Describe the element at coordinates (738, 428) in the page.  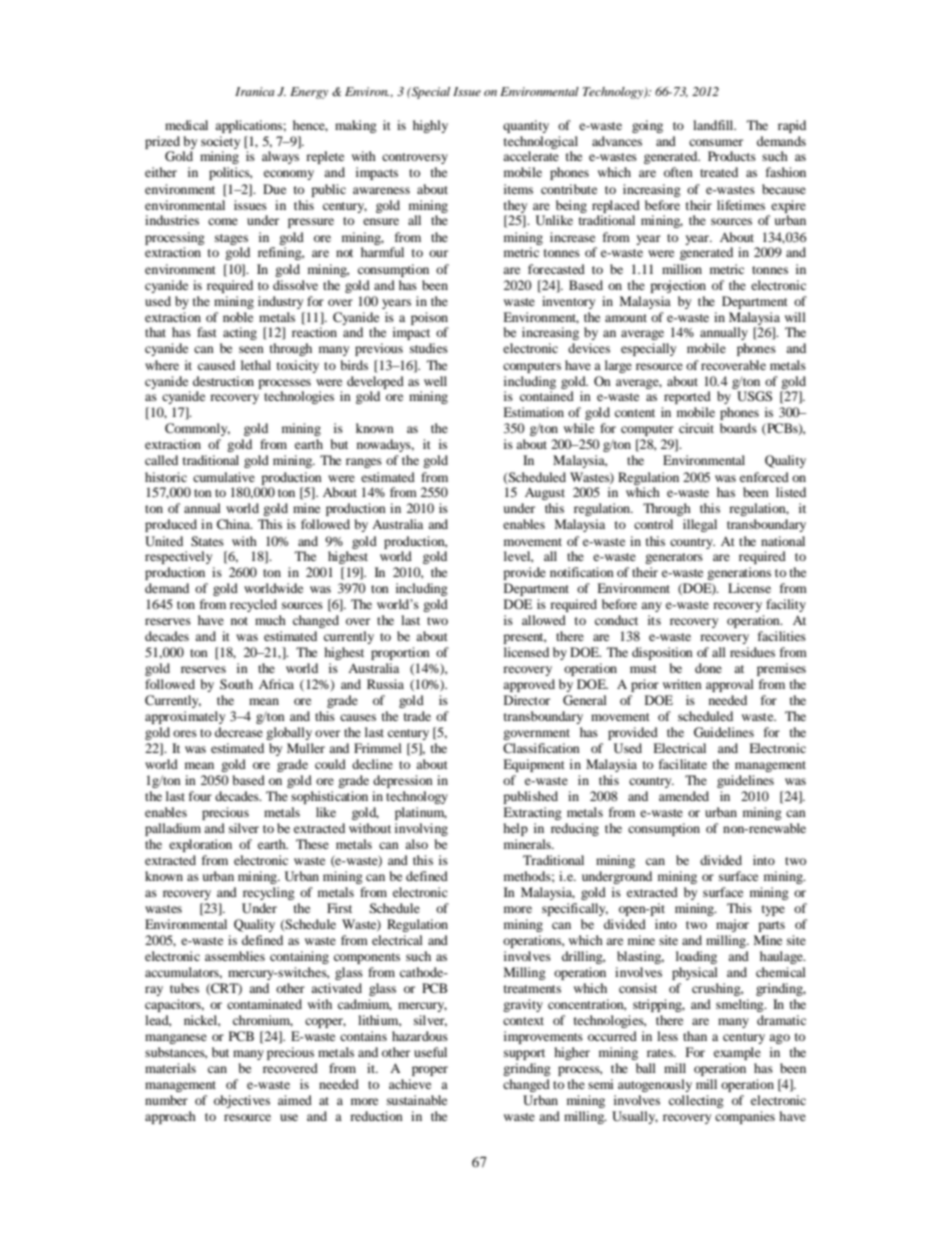
I see `boards` at that location.
